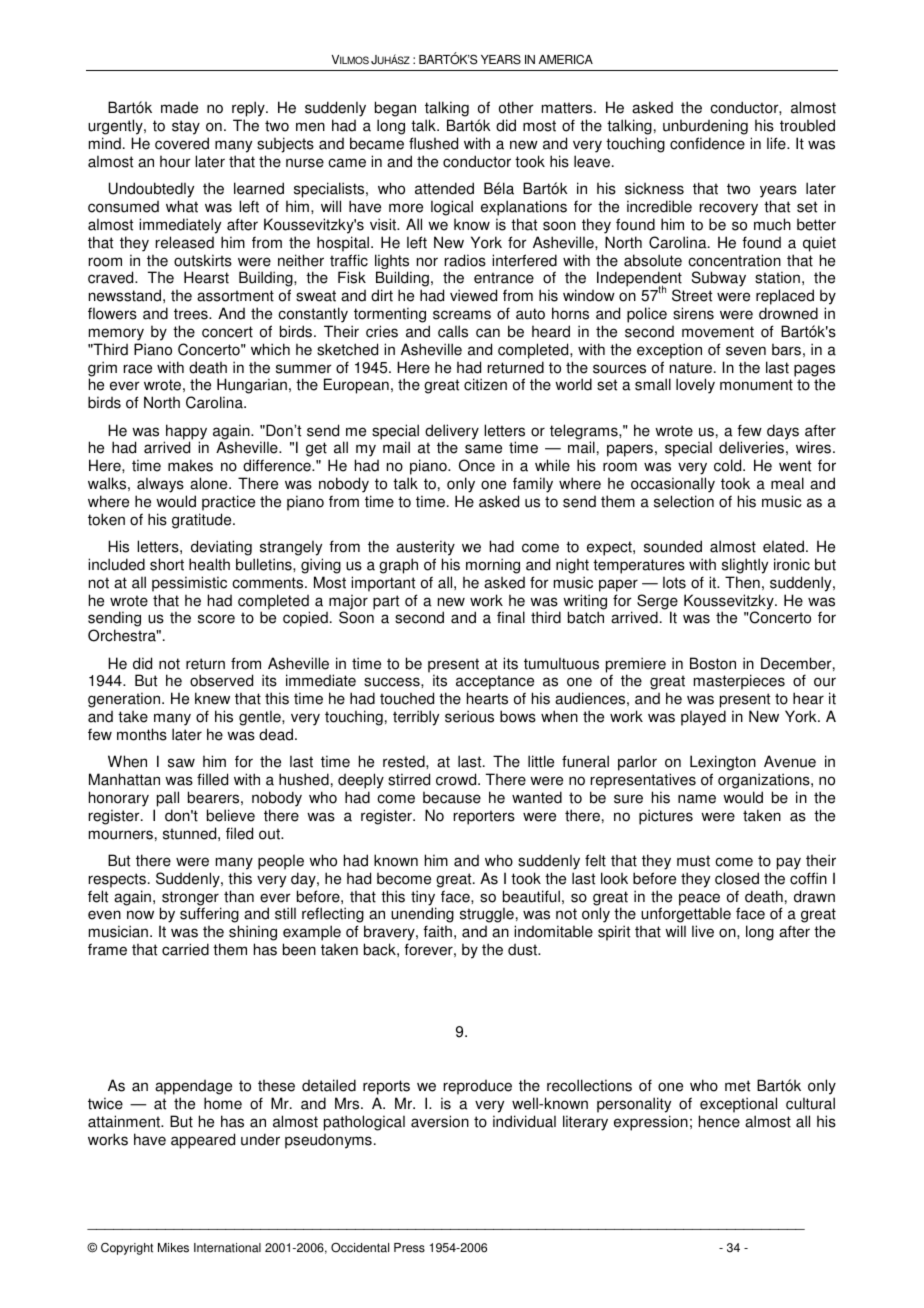 The width and height of the document is (924, 1308). I want to click on Occidental, so click(360, 1248).
